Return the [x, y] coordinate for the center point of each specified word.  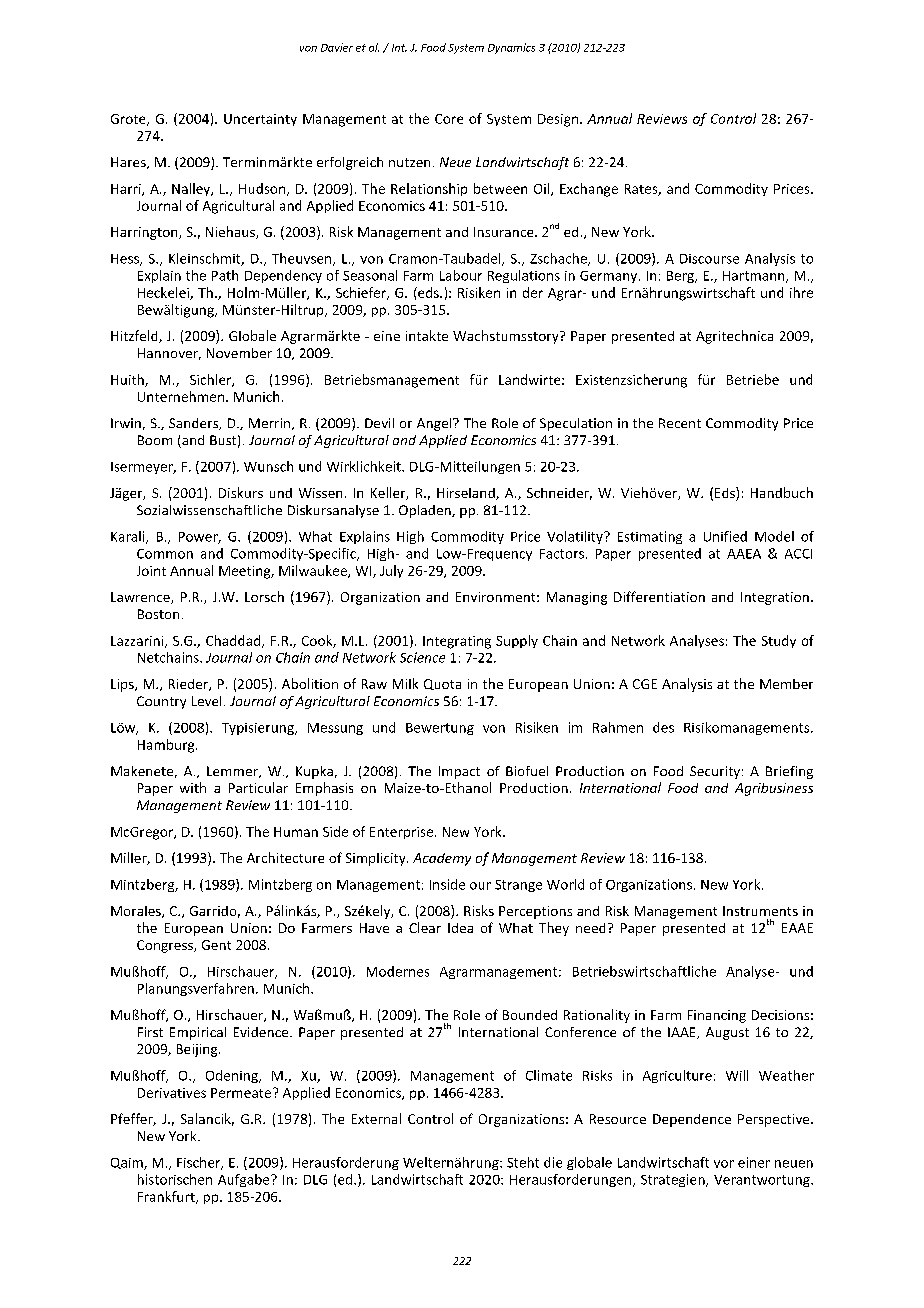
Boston [158, 614]
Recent [680, 423]
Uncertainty [260, 120]
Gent [216, 945]
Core [449, 119]
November [239, 353]
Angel [435, 424]
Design [558, 120]
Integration [775, 598]
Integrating [457, 642]
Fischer [200, 1163]
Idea [460, 928]
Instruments [760, 911]
